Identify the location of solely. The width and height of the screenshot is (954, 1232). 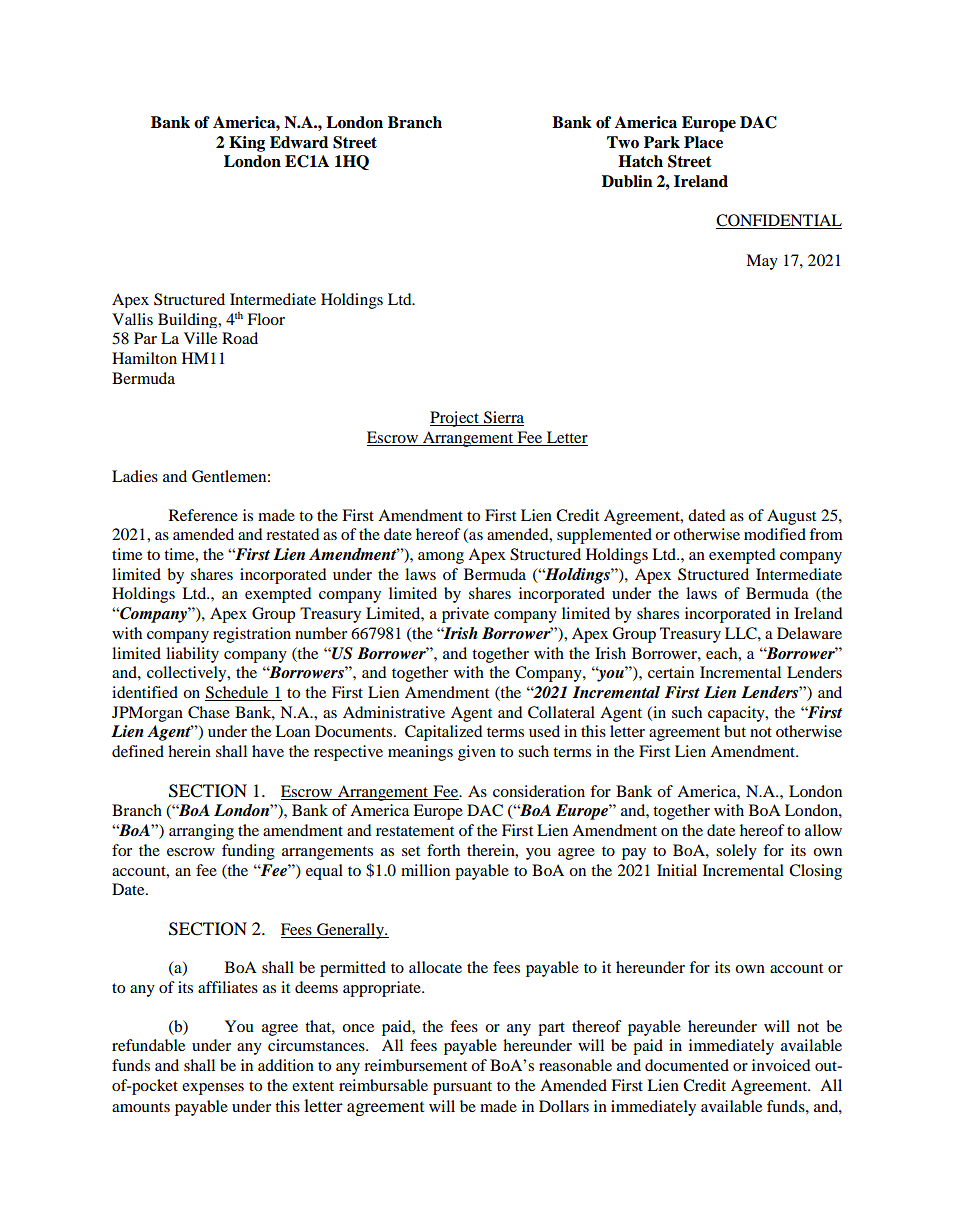
(736, 852).
